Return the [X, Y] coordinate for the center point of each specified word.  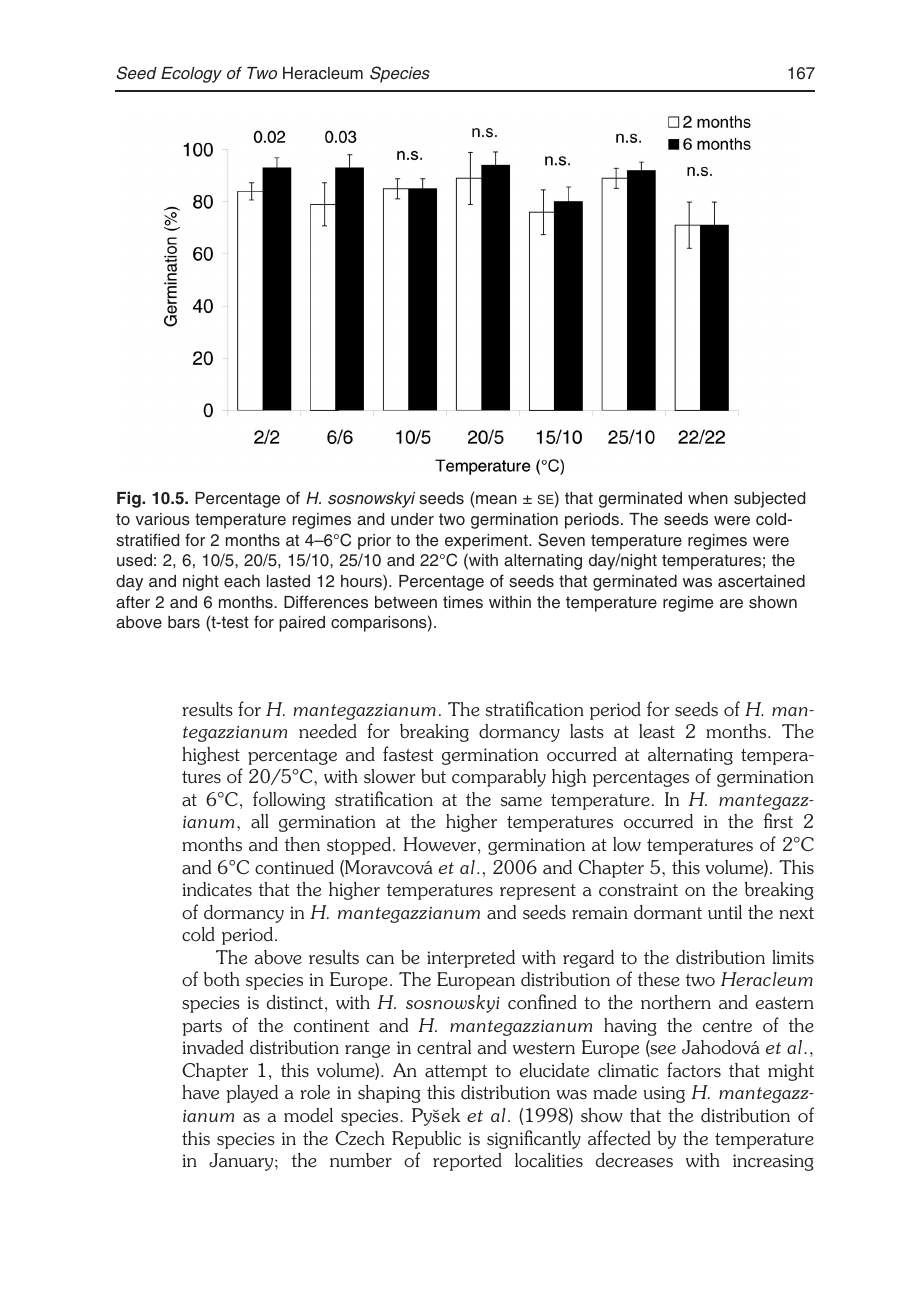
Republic [426, 1140]
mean [496, 499]
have [200, 1092]
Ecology [191, 75]
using [664, 1094]
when [708, 498]
